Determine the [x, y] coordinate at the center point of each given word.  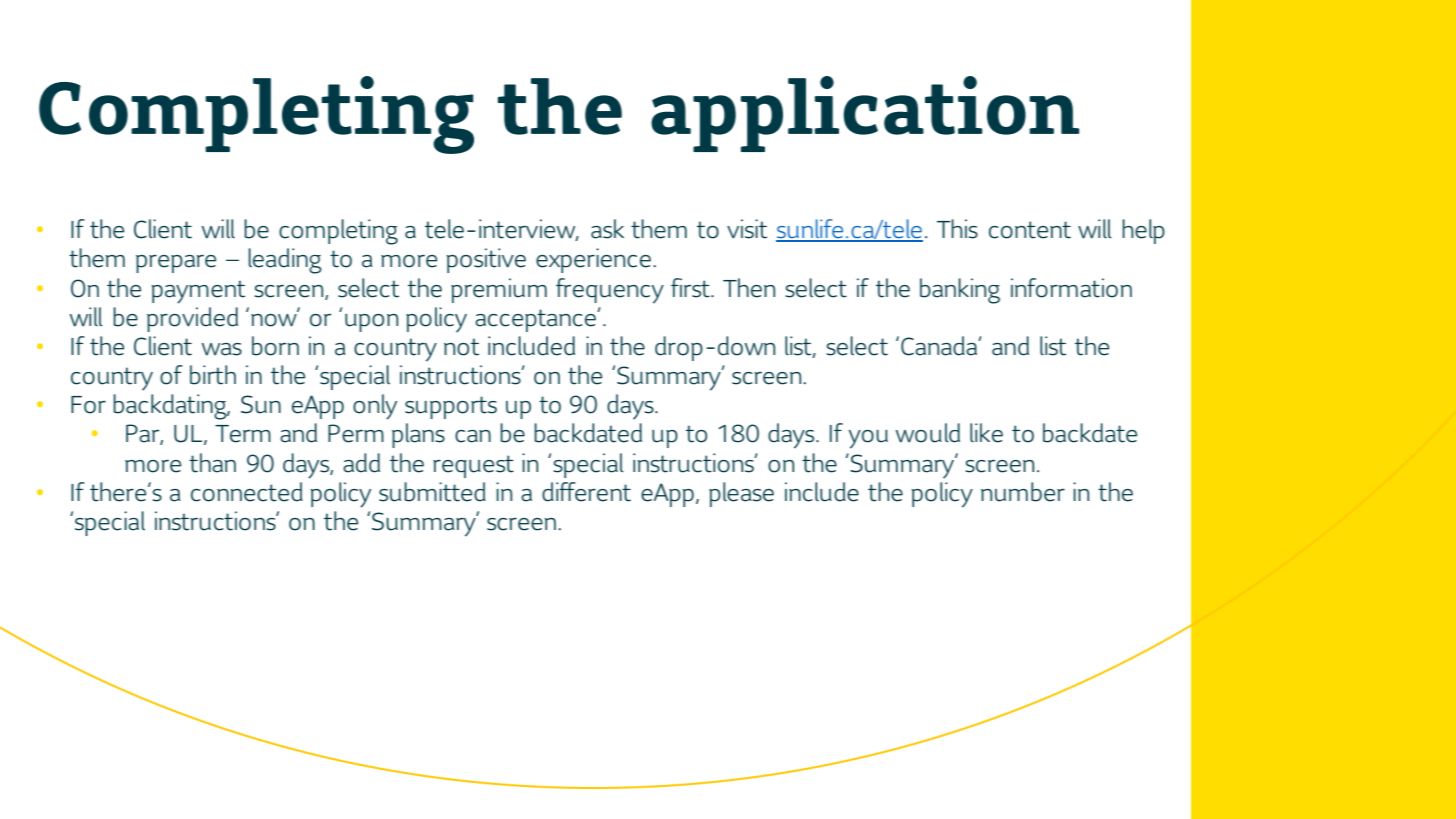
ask [607, 229]
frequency [610, 291]
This [957, 229]
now [275, 319]
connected [247, 492]
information [1071, 288]
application [865, 114]
